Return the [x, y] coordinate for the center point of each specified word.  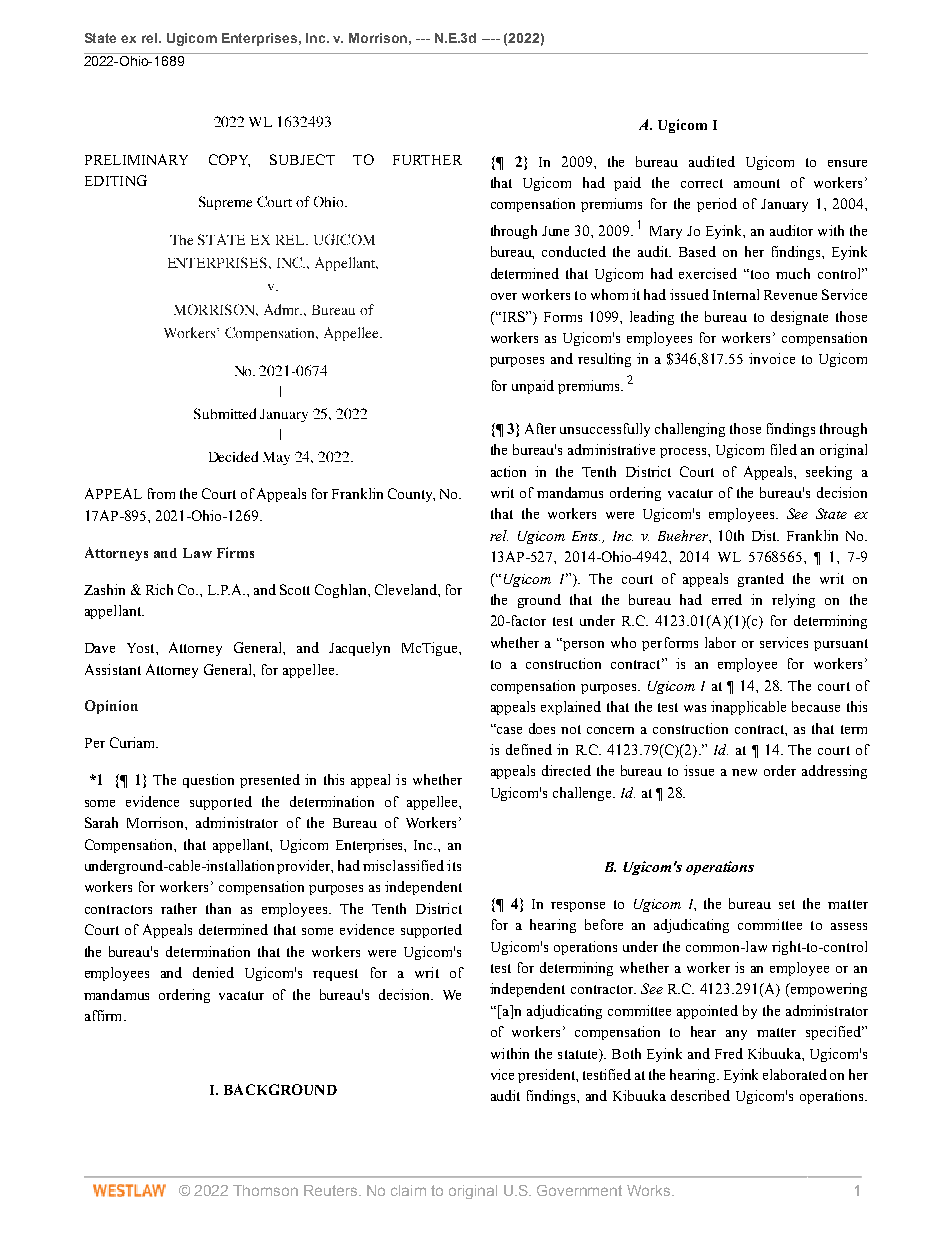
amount [757, 183]
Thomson [265, 1190]
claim [408, 1190]
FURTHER [427, 160]
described [700, 1095]
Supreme [225, 203]
